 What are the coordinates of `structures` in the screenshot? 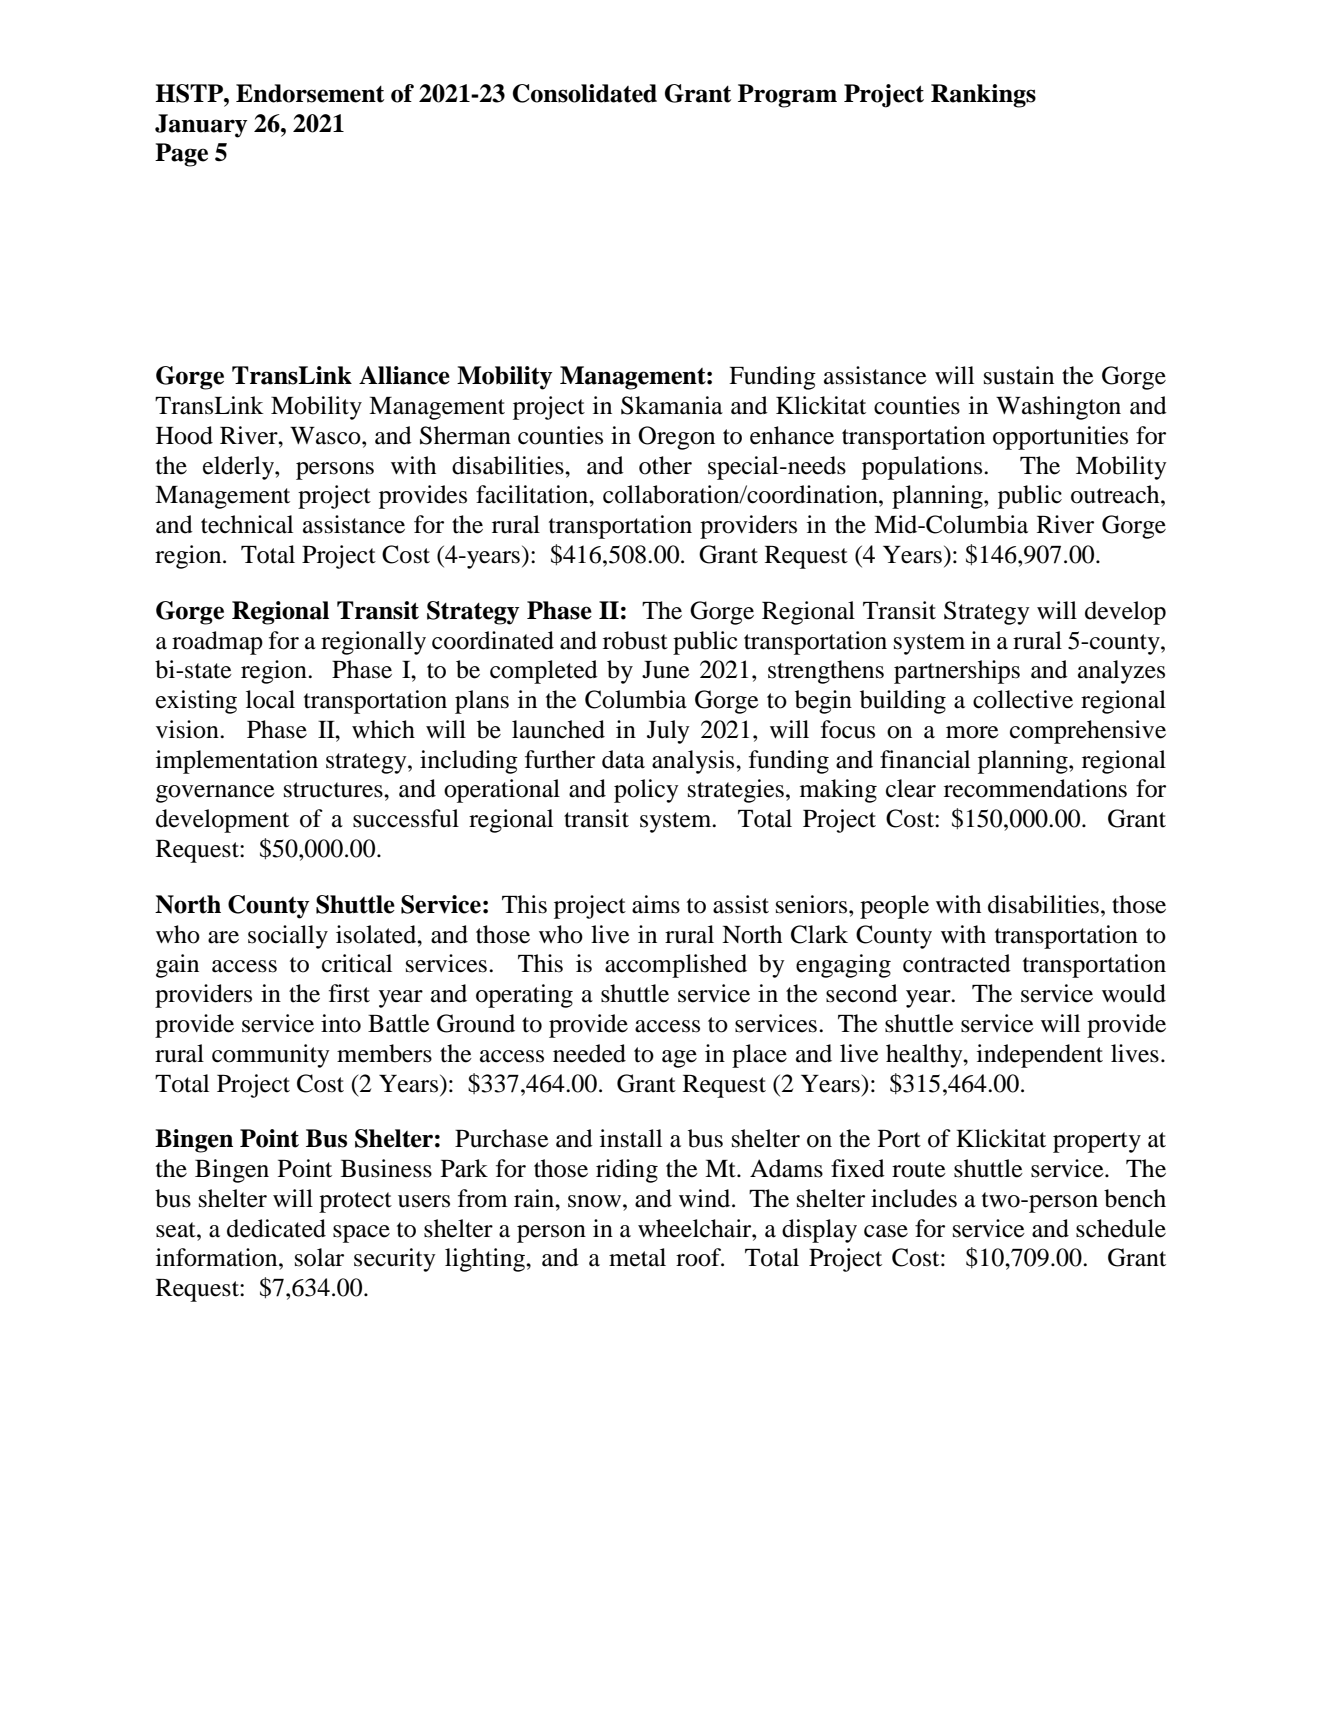 It's located at (334, 790).
